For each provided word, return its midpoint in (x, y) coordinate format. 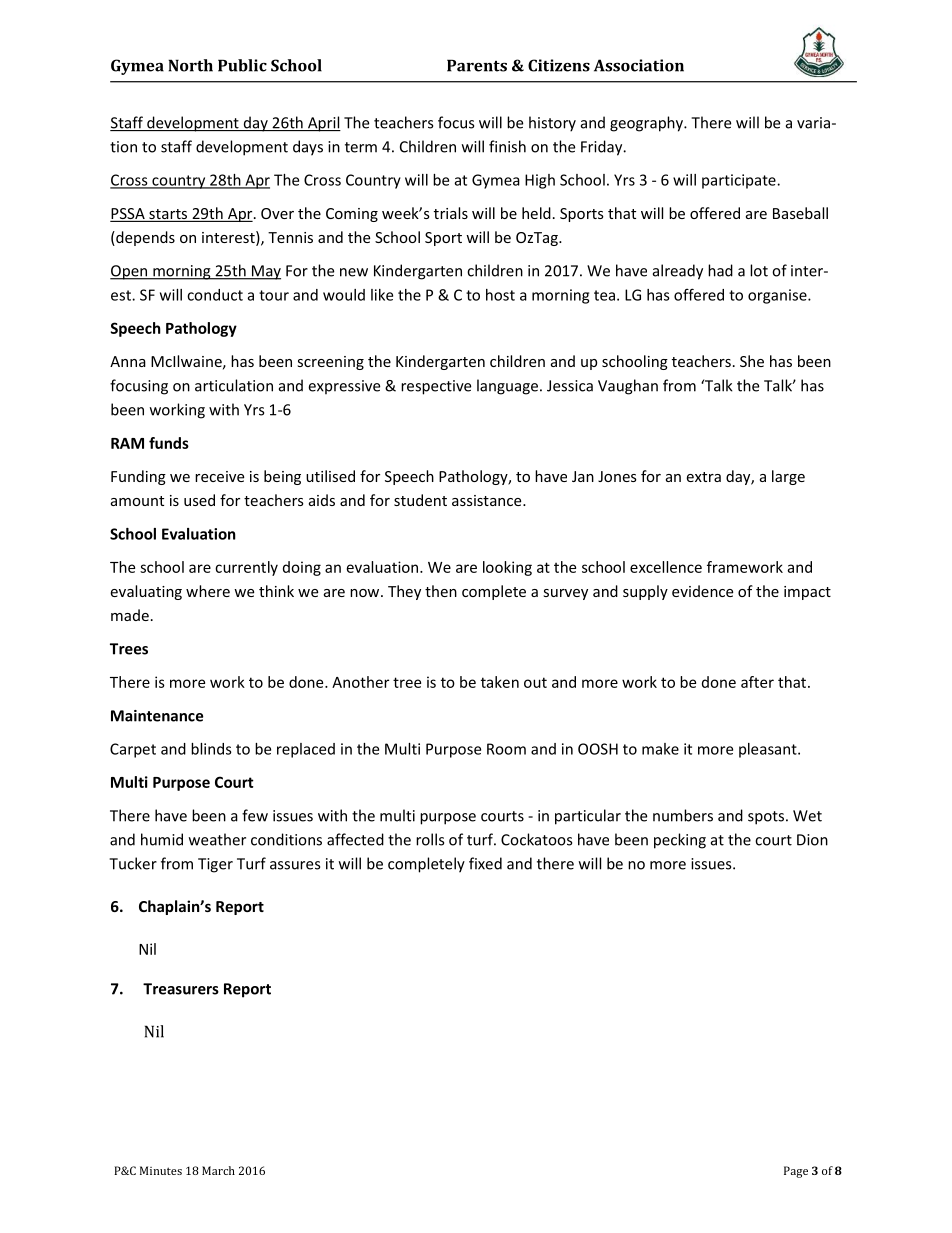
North (190, 65)
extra (703, 477)
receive (219, 476)
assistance (488, 500)
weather (217, 839)
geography (647, 124)
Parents (477, 65)
